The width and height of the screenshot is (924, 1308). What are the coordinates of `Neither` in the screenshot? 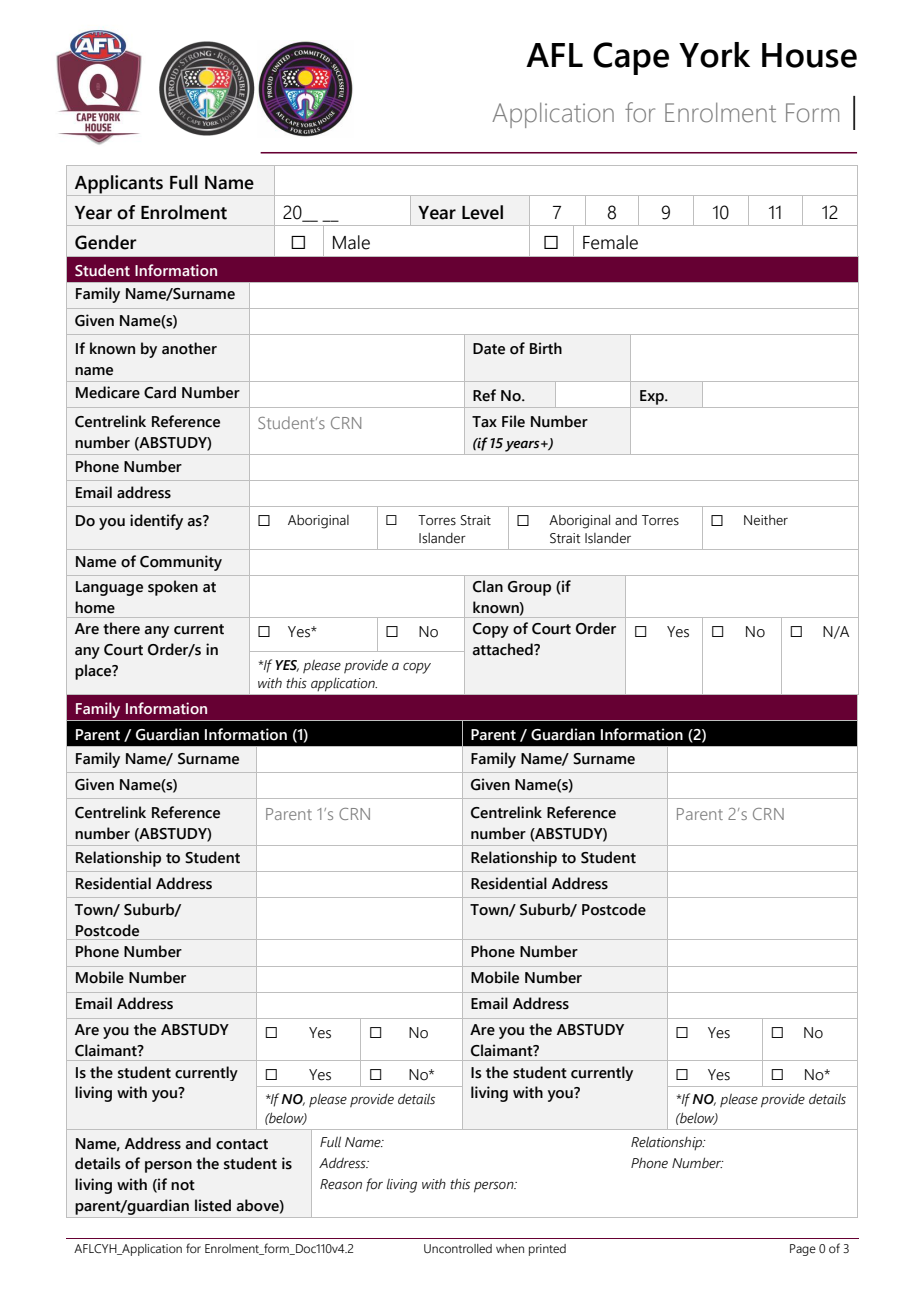 It's located at (766, 520).
